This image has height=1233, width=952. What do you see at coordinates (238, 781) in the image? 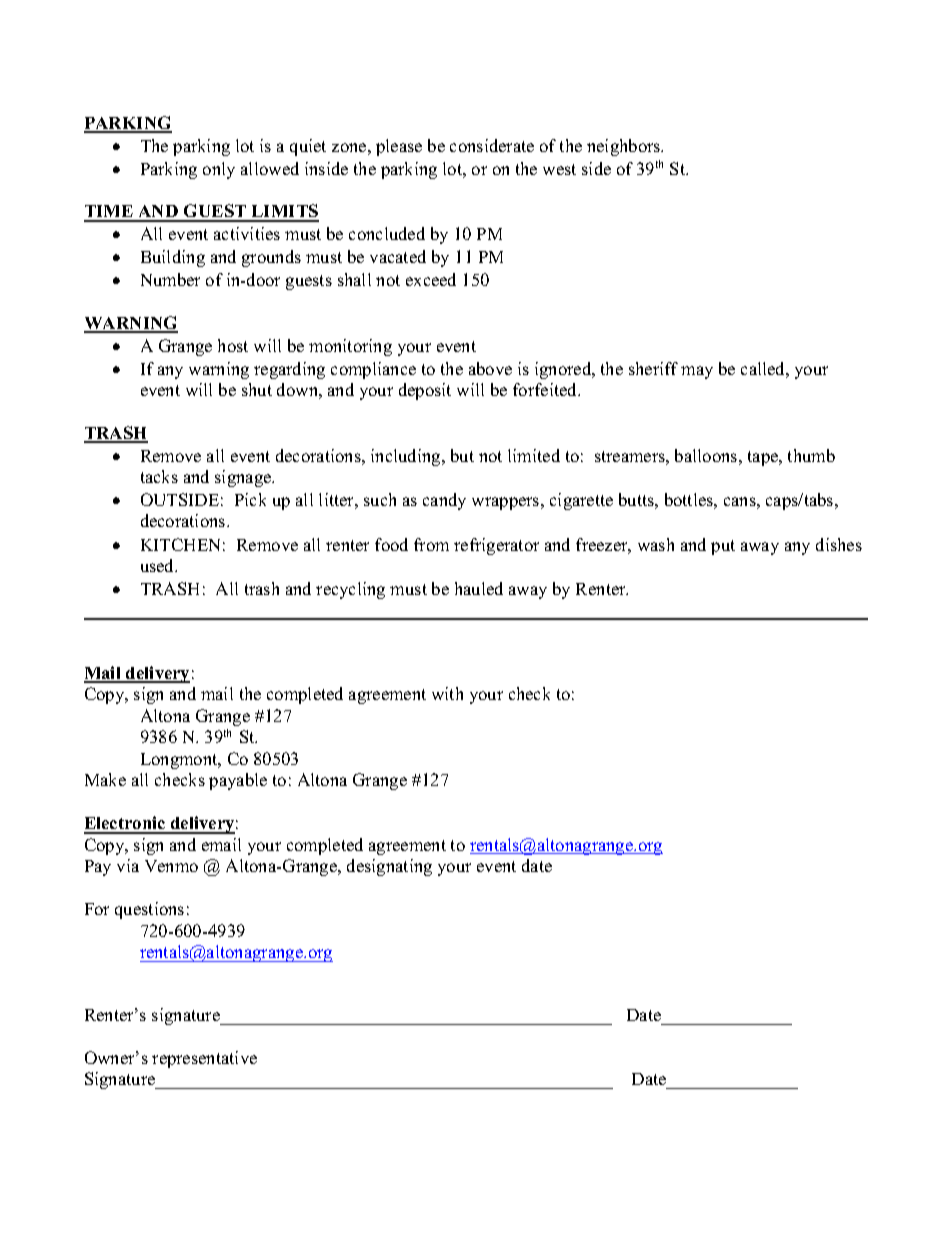
I see `payable` at bounding box center [238, 781].
